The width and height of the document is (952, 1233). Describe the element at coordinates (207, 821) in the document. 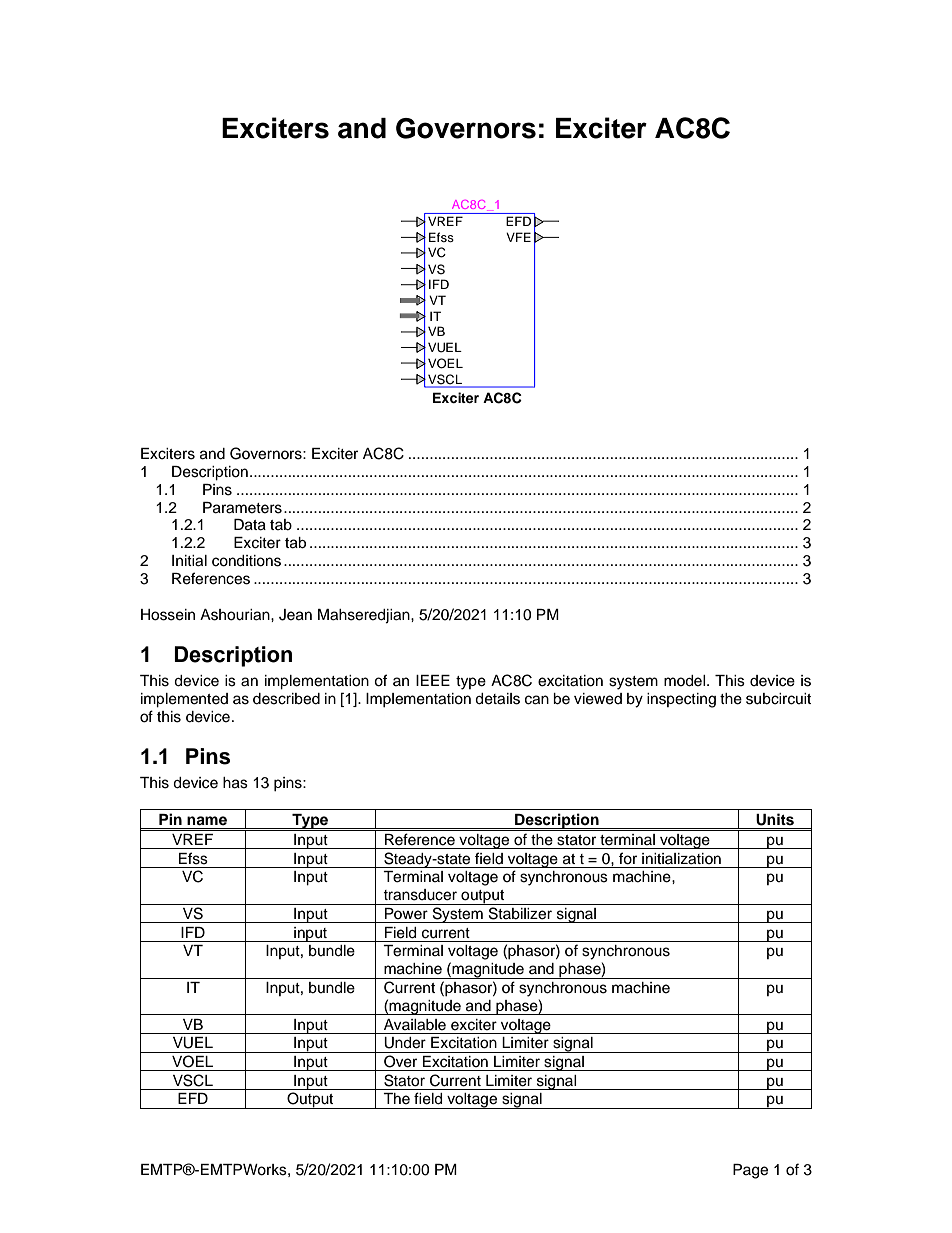

I see `name` at that location.
